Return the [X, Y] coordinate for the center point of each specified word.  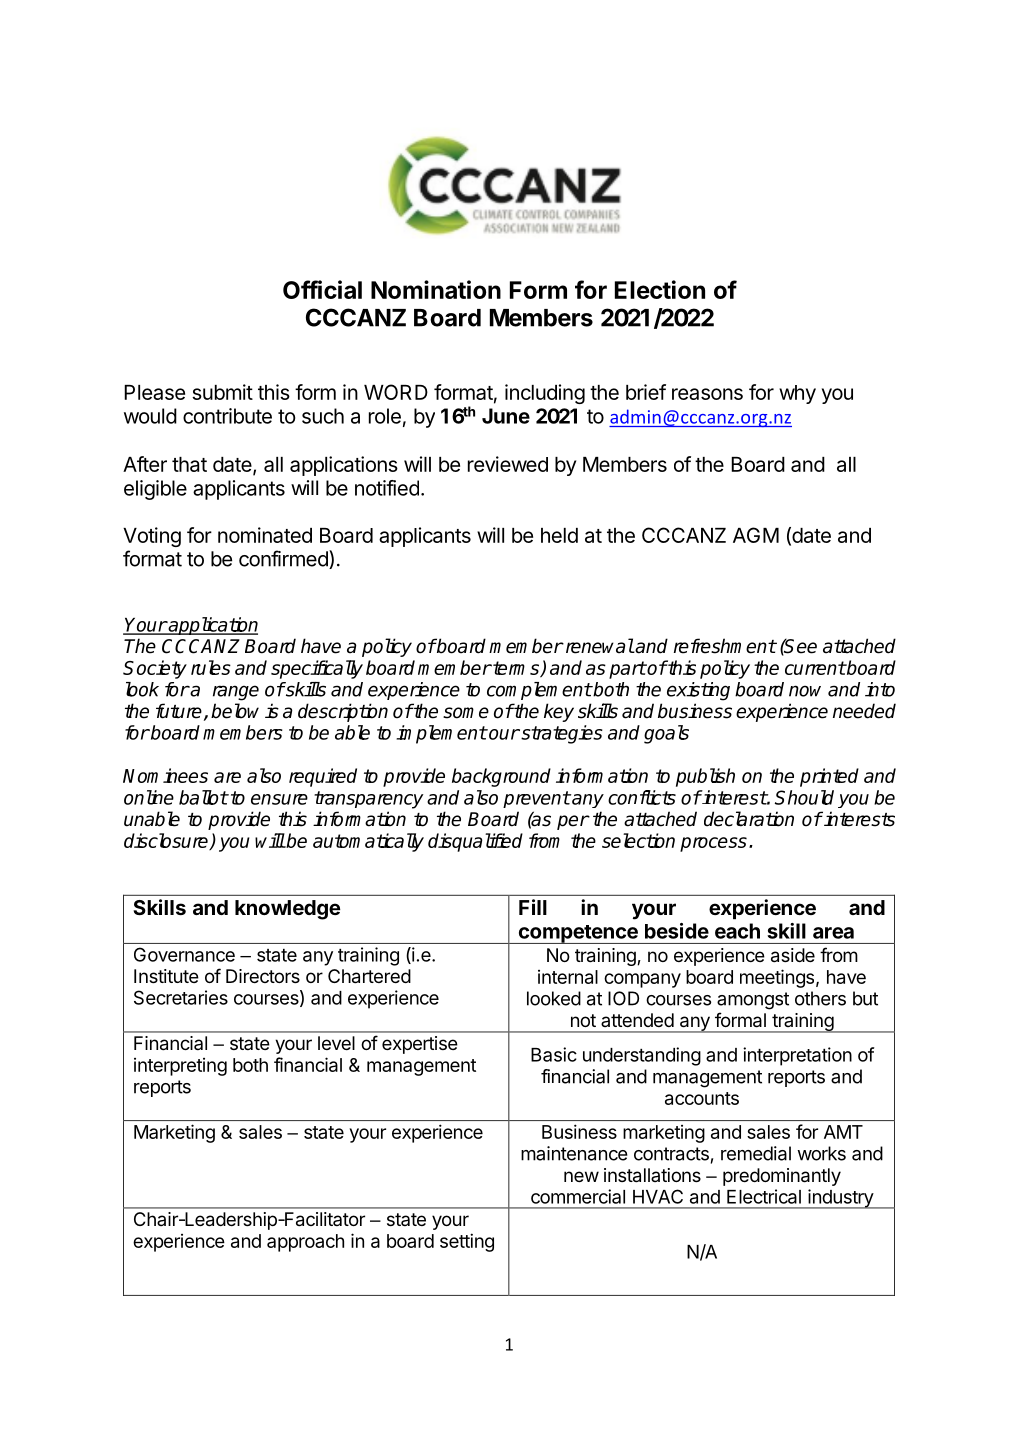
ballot [203, 797]
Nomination [436, 289]
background [501, 777]
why [797, 394]
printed [829, 777]
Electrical [764, 1196]
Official [322, 289]
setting [467, 1242]
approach [305, 1243]
